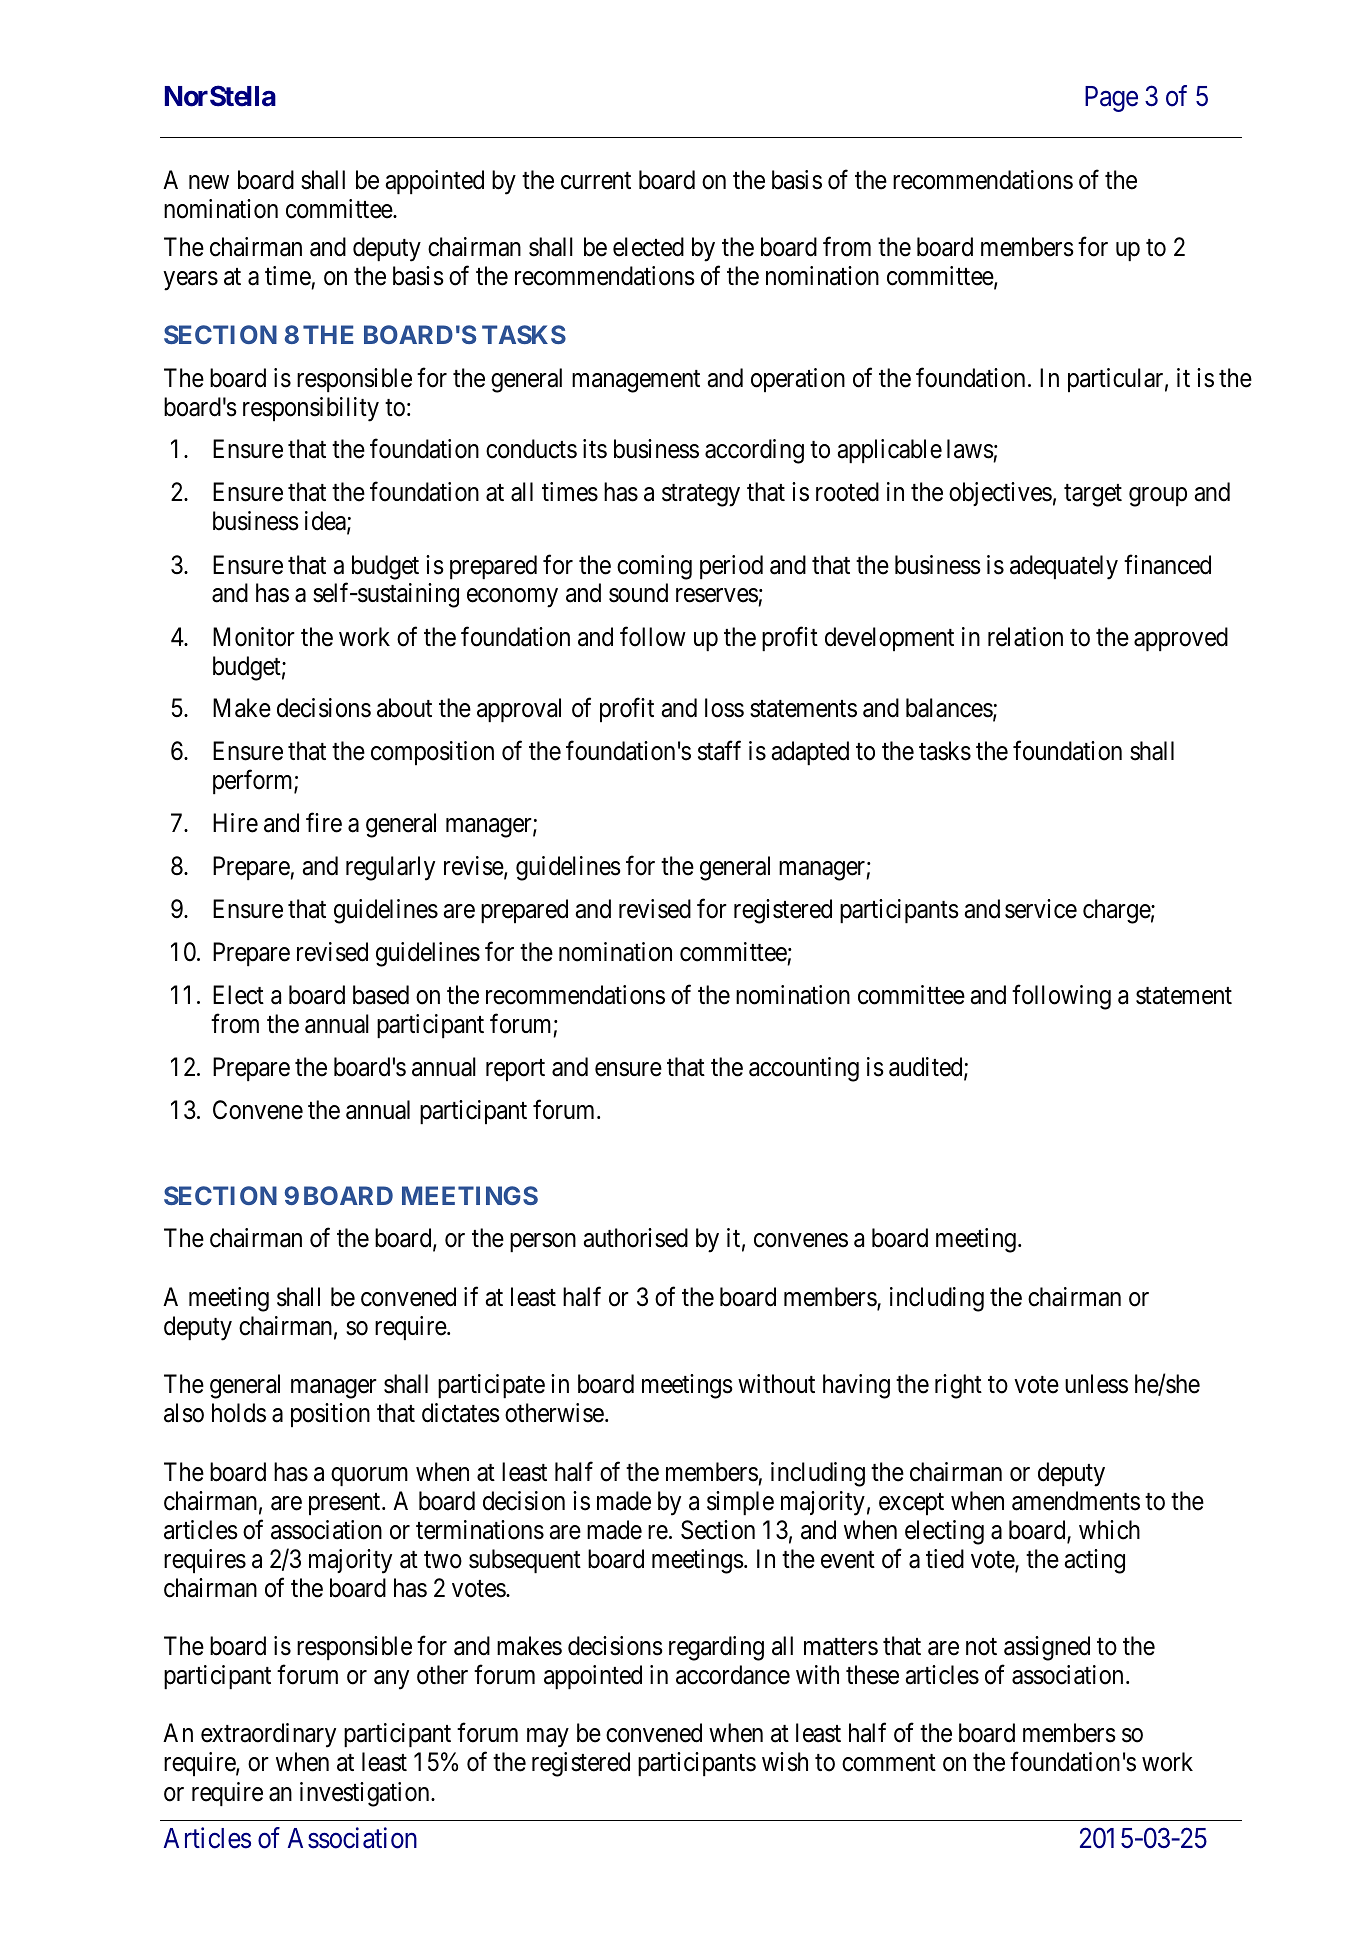 This screenshot has height=1937, width=1370. I want to click on new, so click(209, 182).
